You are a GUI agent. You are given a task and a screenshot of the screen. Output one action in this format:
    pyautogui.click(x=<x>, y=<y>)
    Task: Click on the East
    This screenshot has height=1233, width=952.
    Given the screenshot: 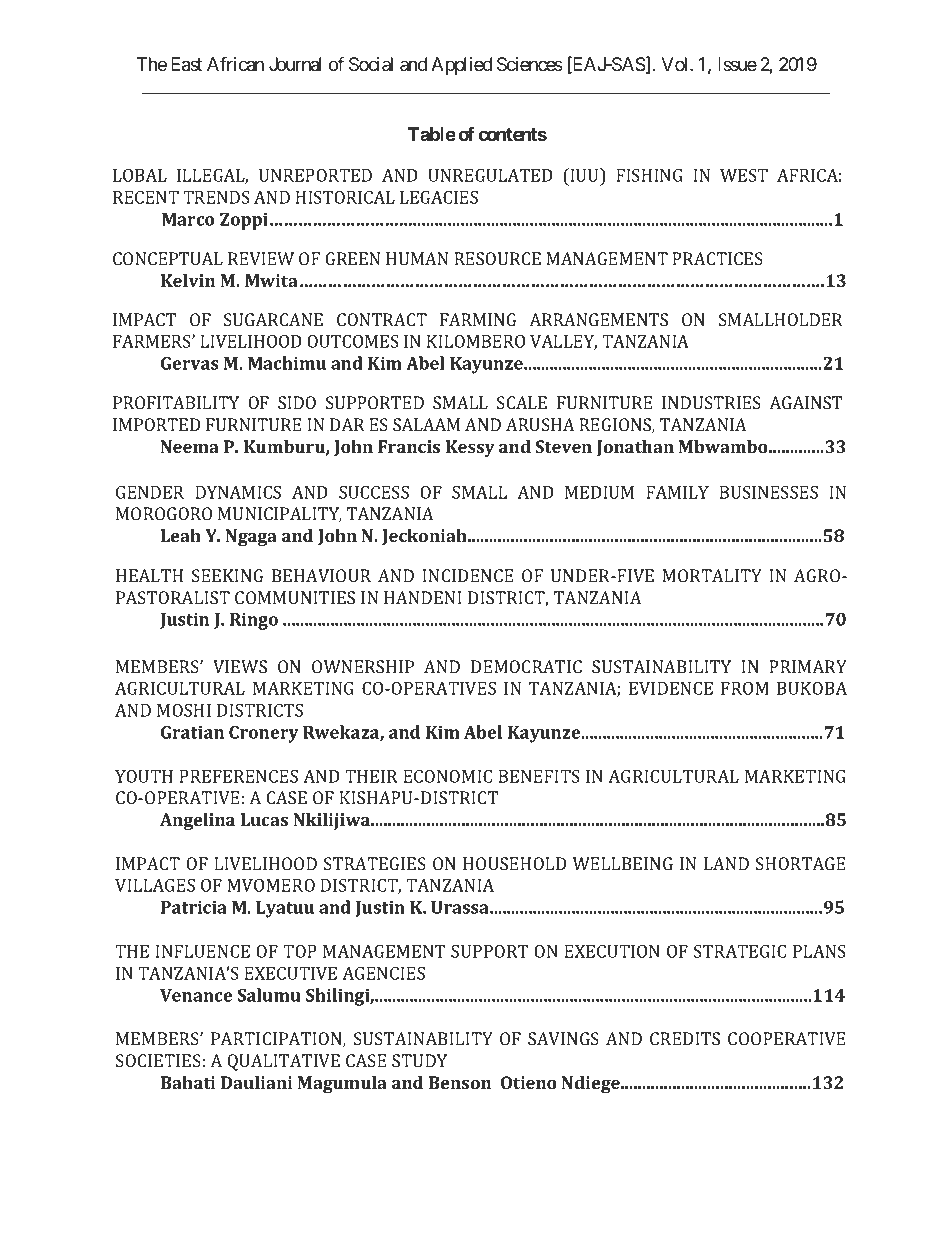 What is the action you would take?
    pyautogui.click(x=186, y=64)
